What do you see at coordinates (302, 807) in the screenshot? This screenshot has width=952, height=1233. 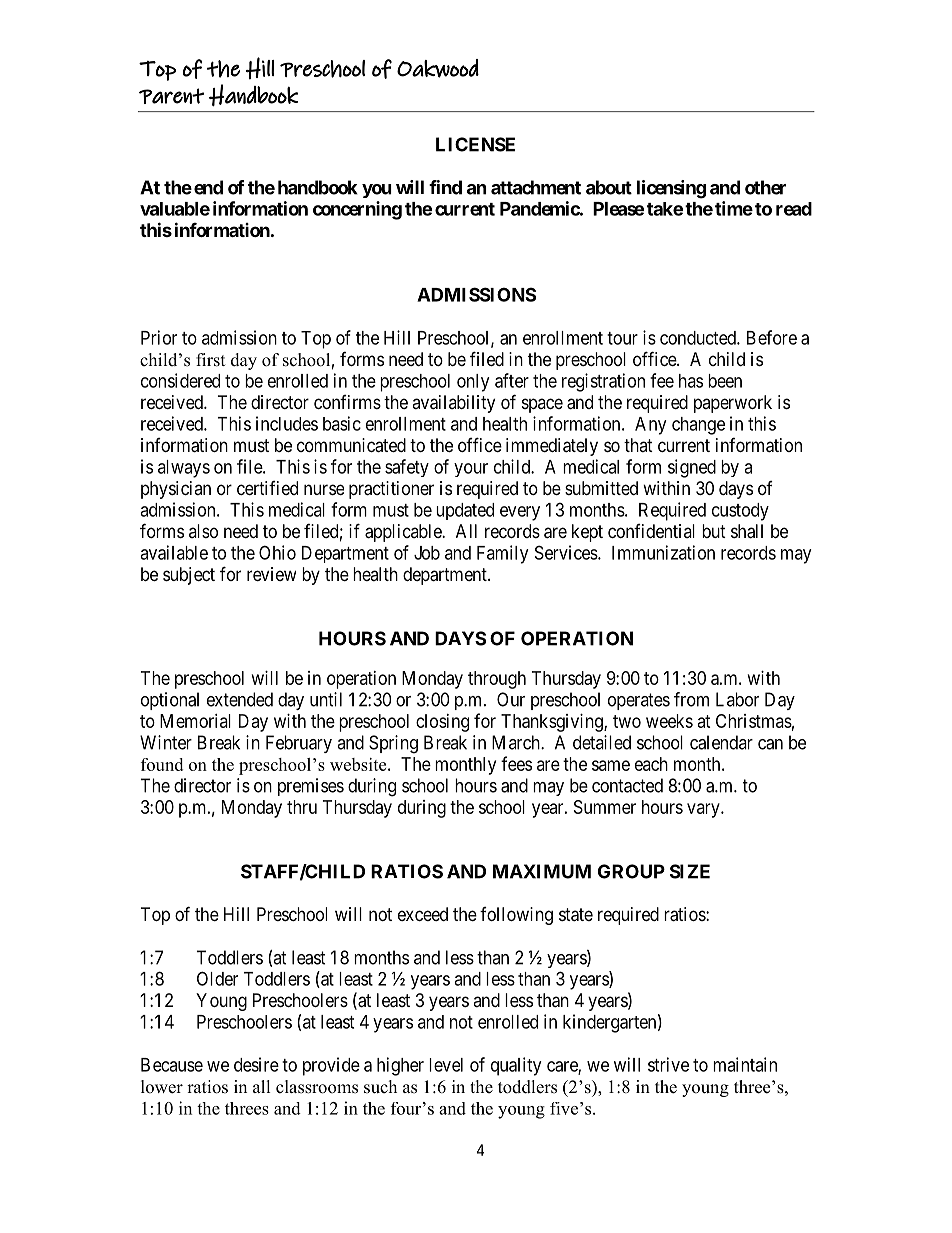 I see `thru` at bounding box center [302, 807].
